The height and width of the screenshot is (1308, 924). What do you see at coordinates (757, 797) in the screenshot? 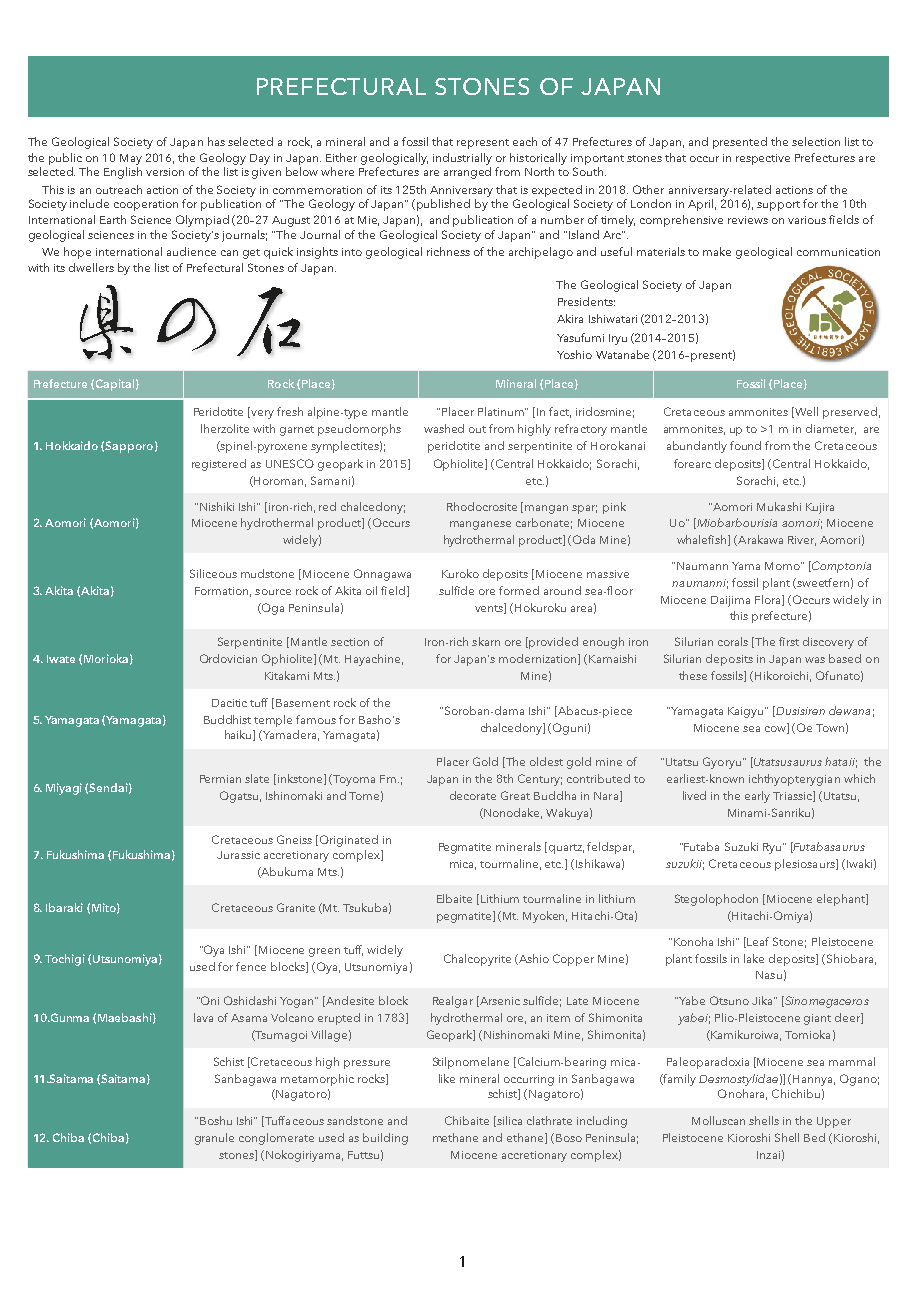
I see `early` at bounding box center [757, 797].
